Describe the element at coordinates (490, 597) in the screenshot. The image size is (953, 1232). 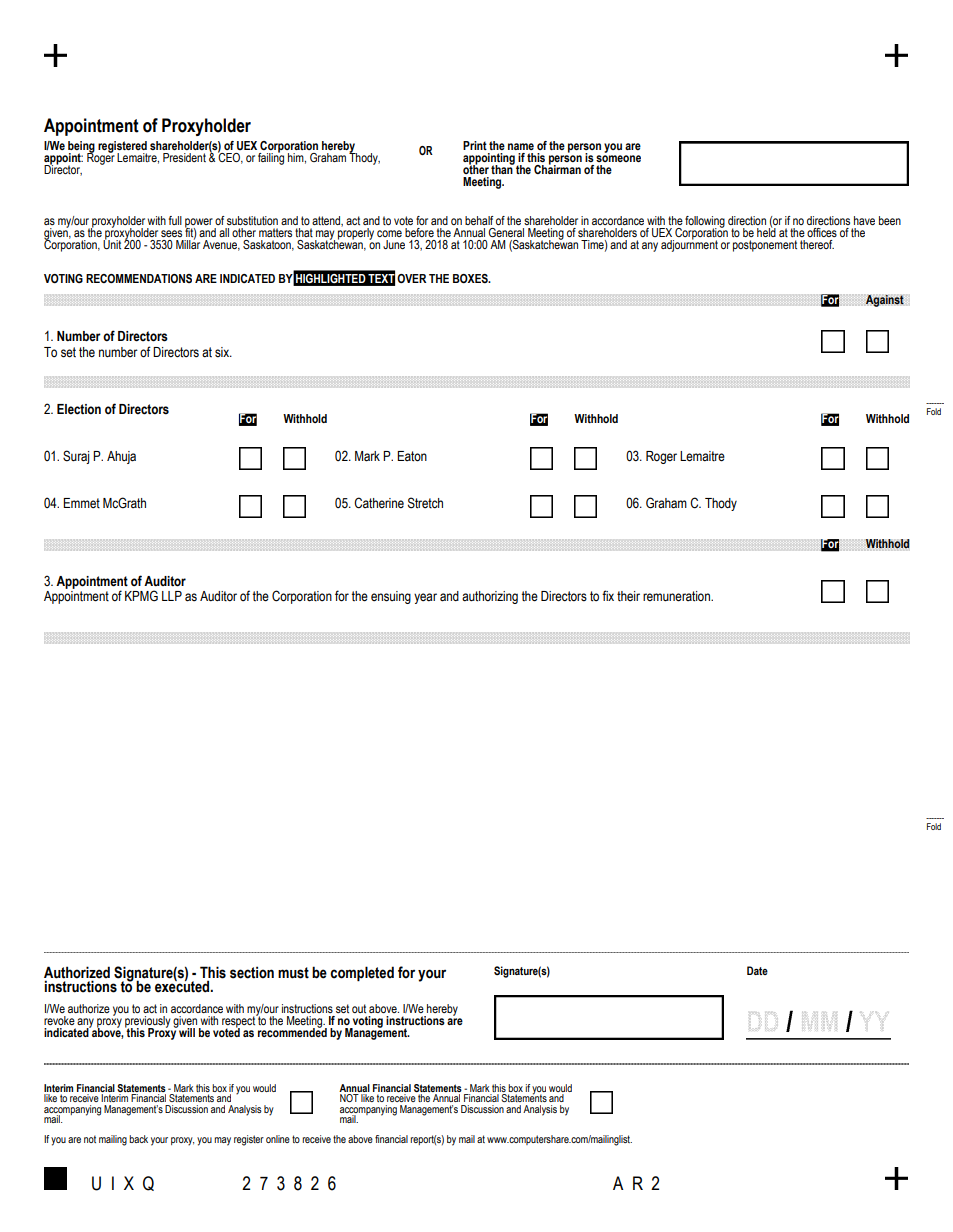
I see `authorizing` at that location.
